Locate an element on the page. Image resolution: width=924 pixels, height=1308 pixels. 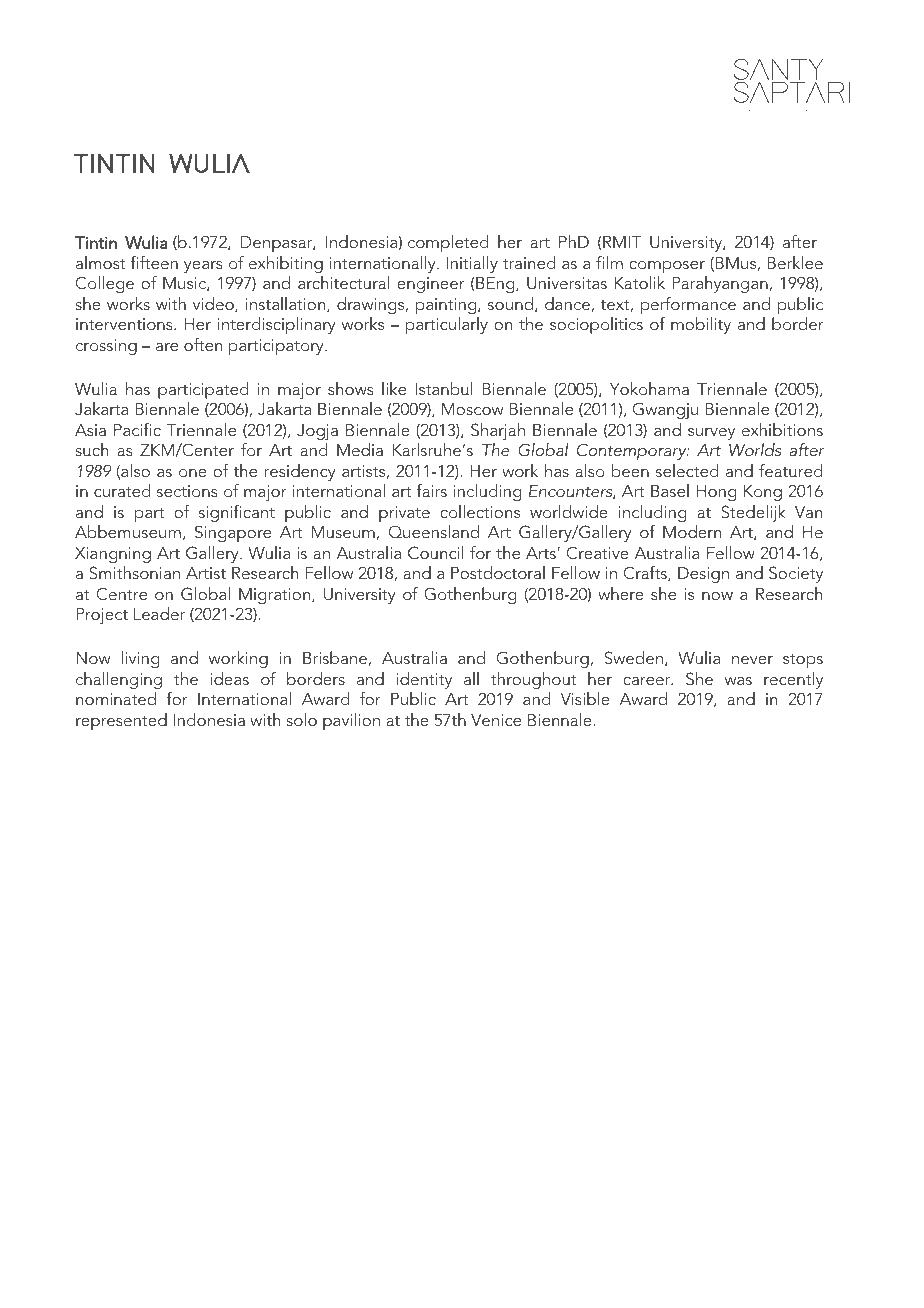
fifteen is located at coordinates (154, 262).
